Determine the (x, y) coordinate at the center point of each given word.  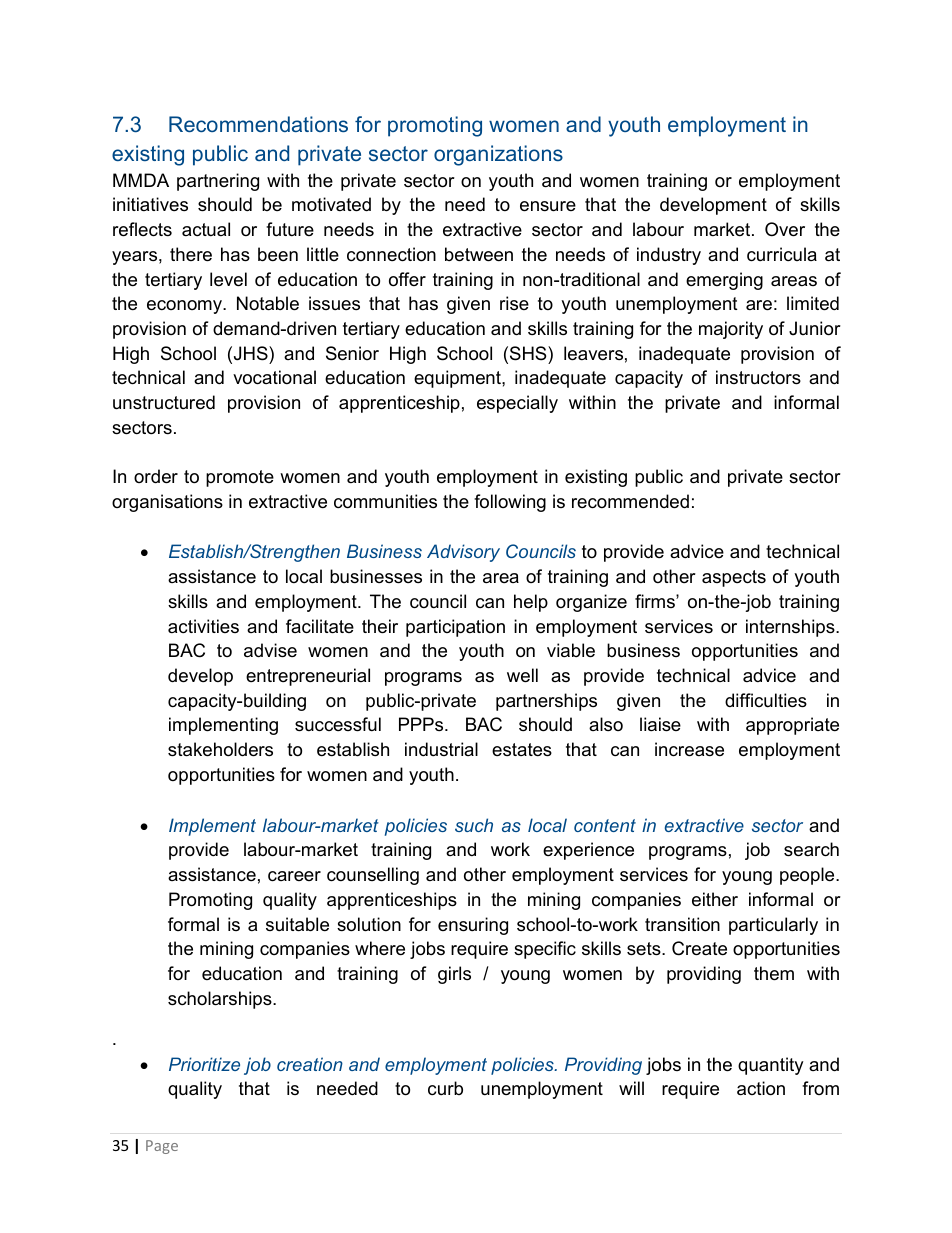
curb (445, 1088)
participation (455, 628)
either (715, 899)
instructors (758, 377)
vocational (274, 377)
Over (785, 229)
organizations (498, 155)
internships (791, 628)
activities (203, 626)
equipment (458, 379)
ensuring (473, 926)
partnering (218, 182)
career (294, 876)
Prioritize (204, 1064)
